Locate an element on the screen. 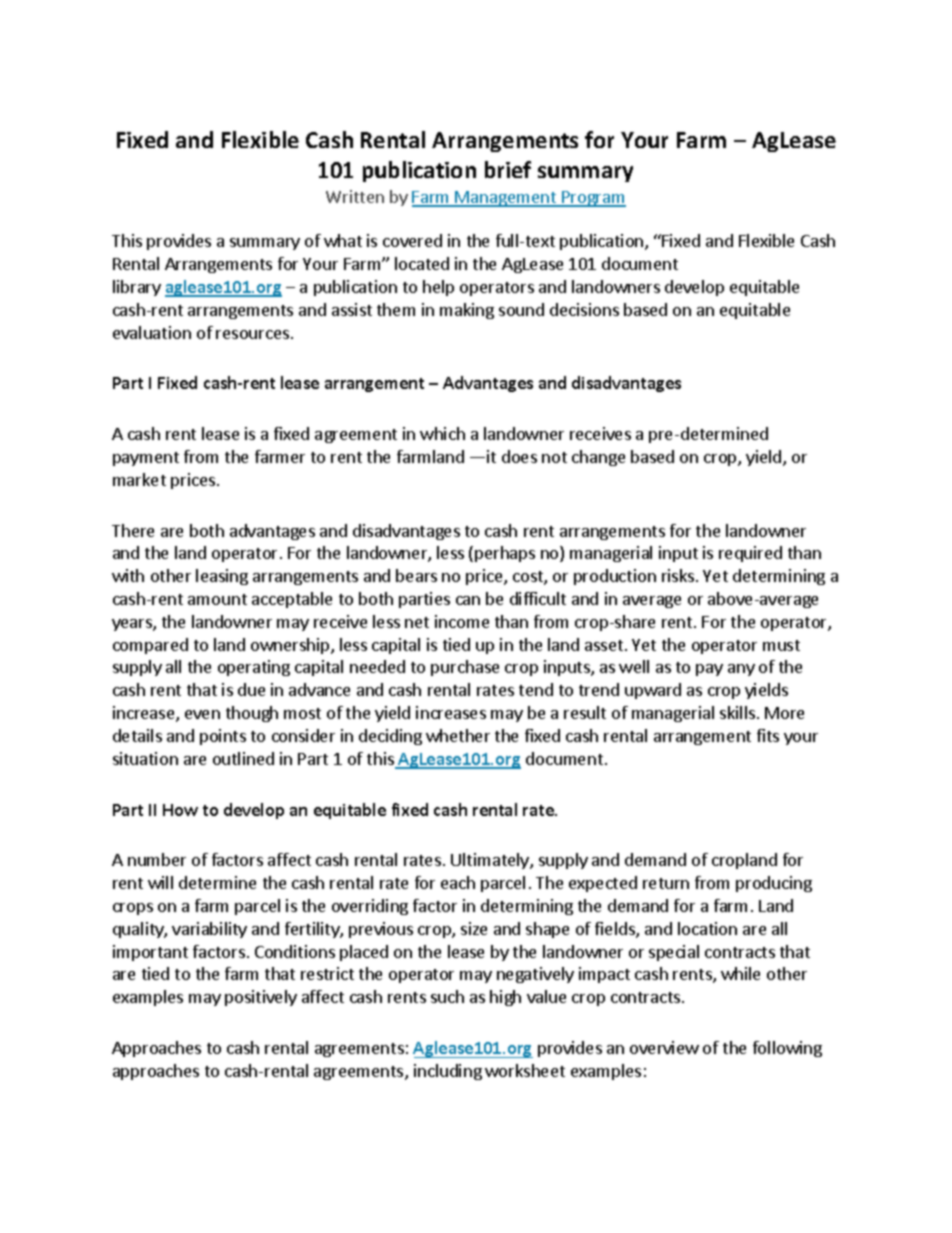 The width and height of the screenshot is (952, 1233). whether is located at coordinates (458, 735).
